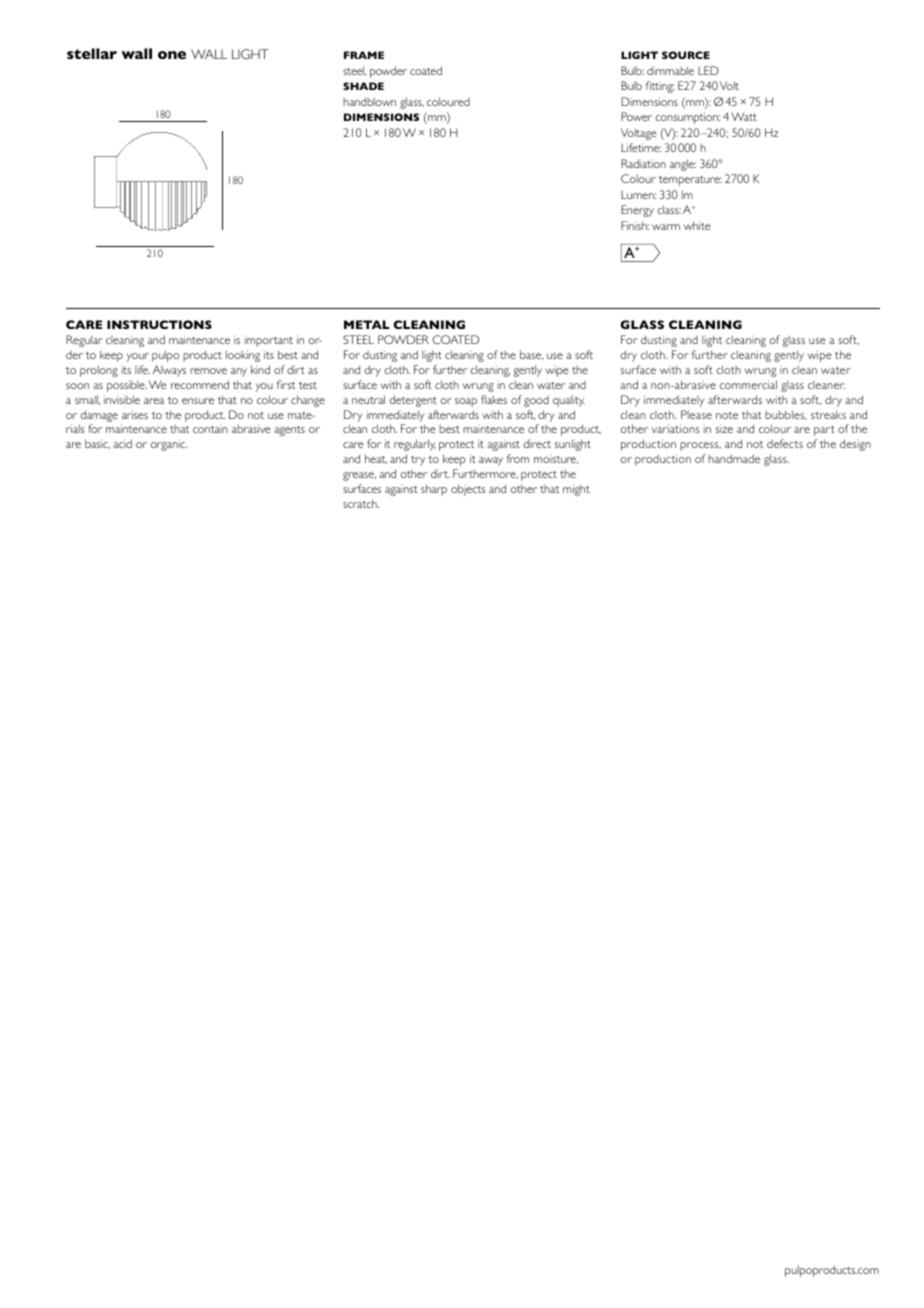  I want to click on SHADE, so click(363, 86).
